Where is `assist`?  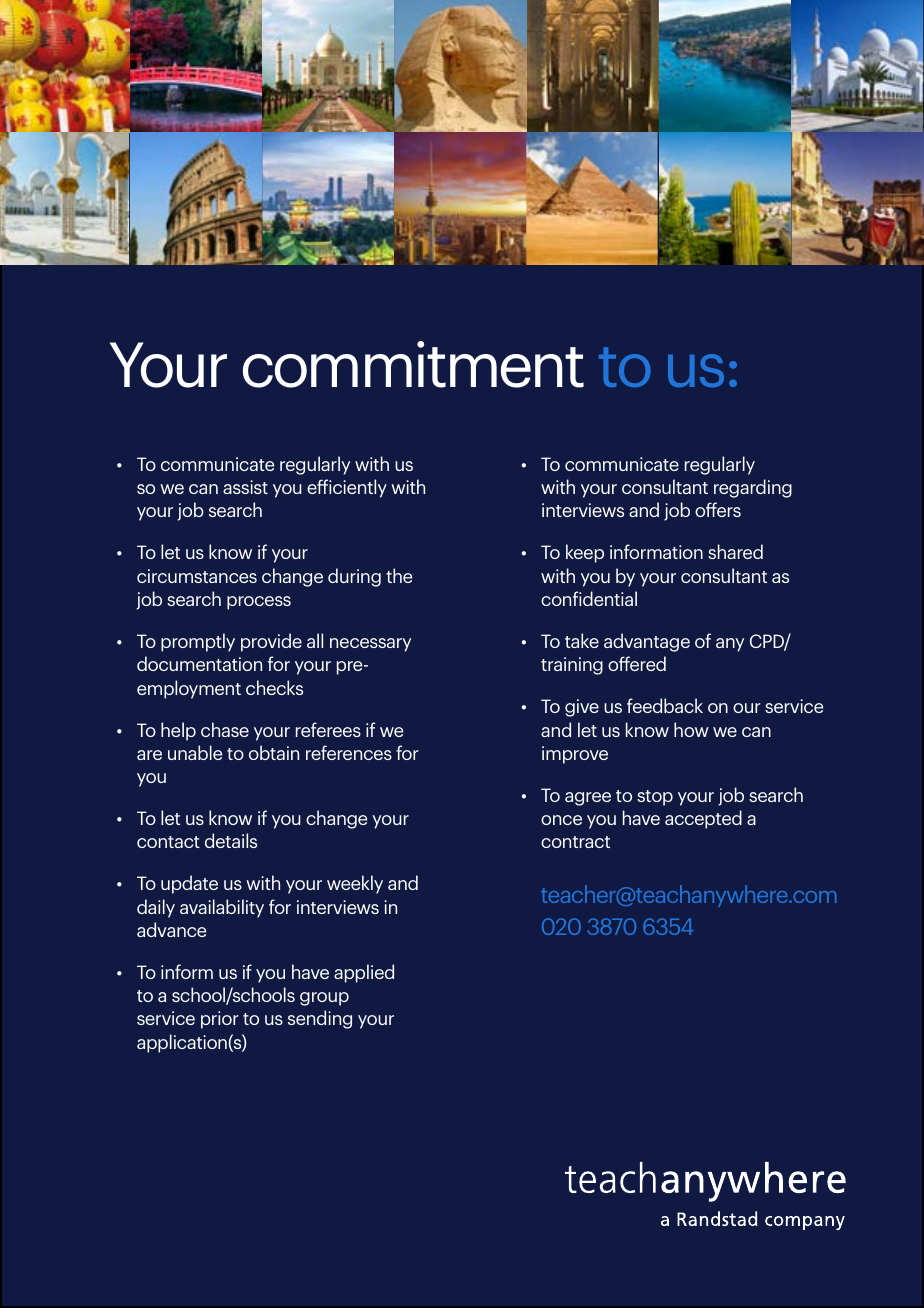 assist is located at coordinates (245, 487).
